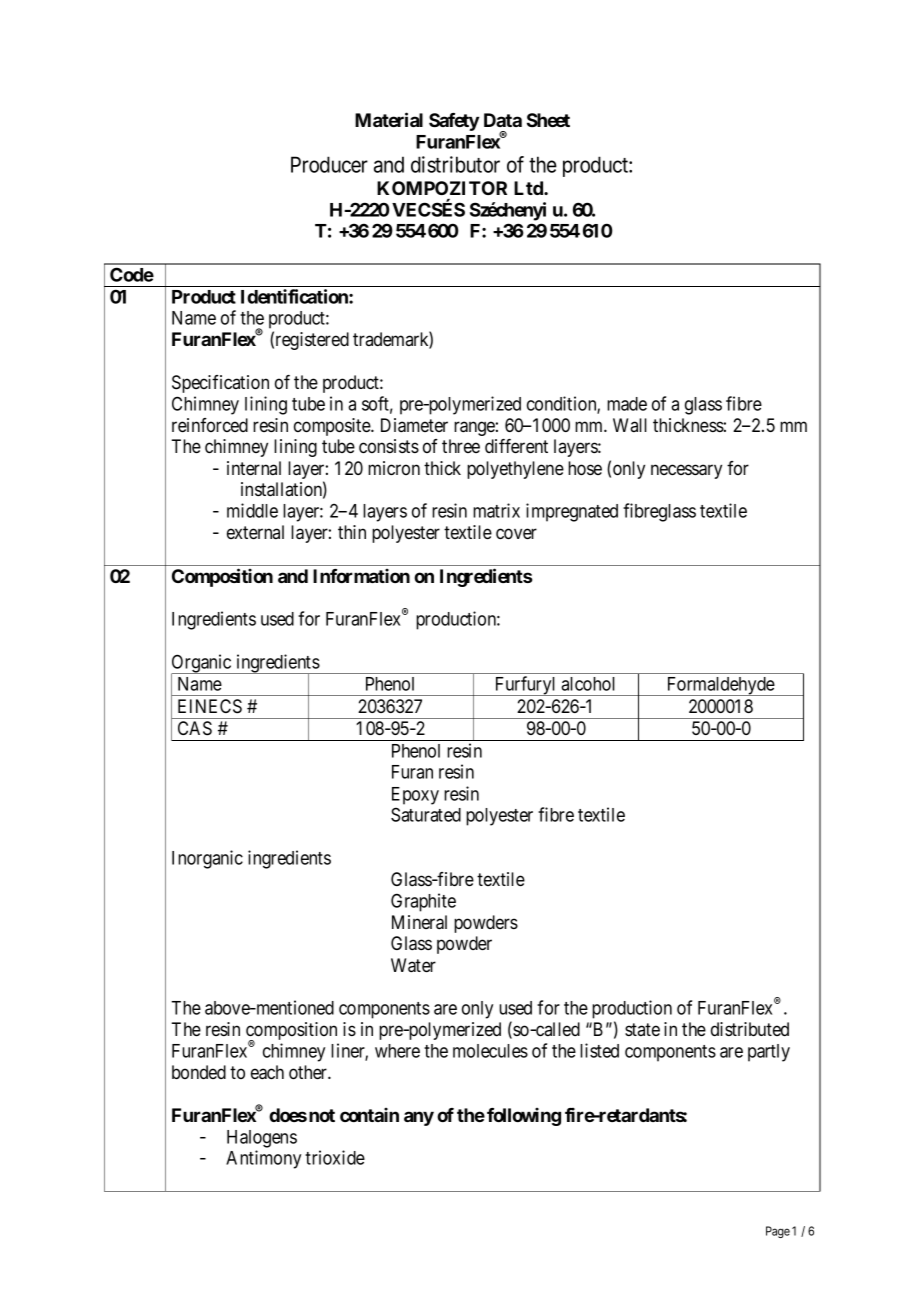  Describe the element at coordinates (195, 728) in the document. I see `CAS` at that location.
